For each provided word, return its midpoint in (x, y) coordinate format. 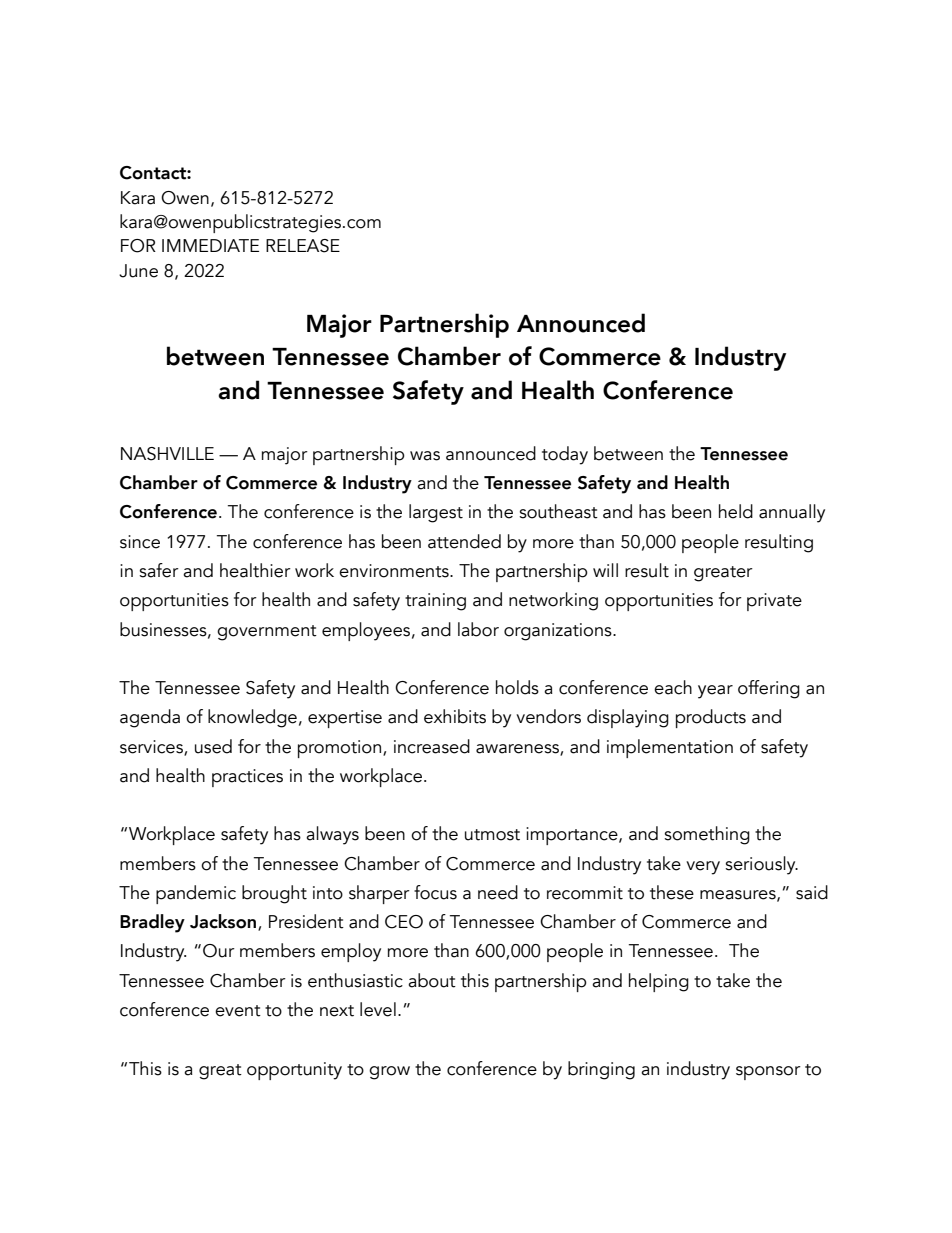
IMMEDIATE (210, 245)
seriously (761, 865)
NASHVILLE (167, 454)
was (425, 456)
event (238, 1011)
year (715, 692)
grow (389, 1073)
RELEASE (303, 246)
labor (478, 629)
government (267, 633)
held (736, 511)
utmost (492, 835)
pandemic (196, 894)
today (565, 455)
